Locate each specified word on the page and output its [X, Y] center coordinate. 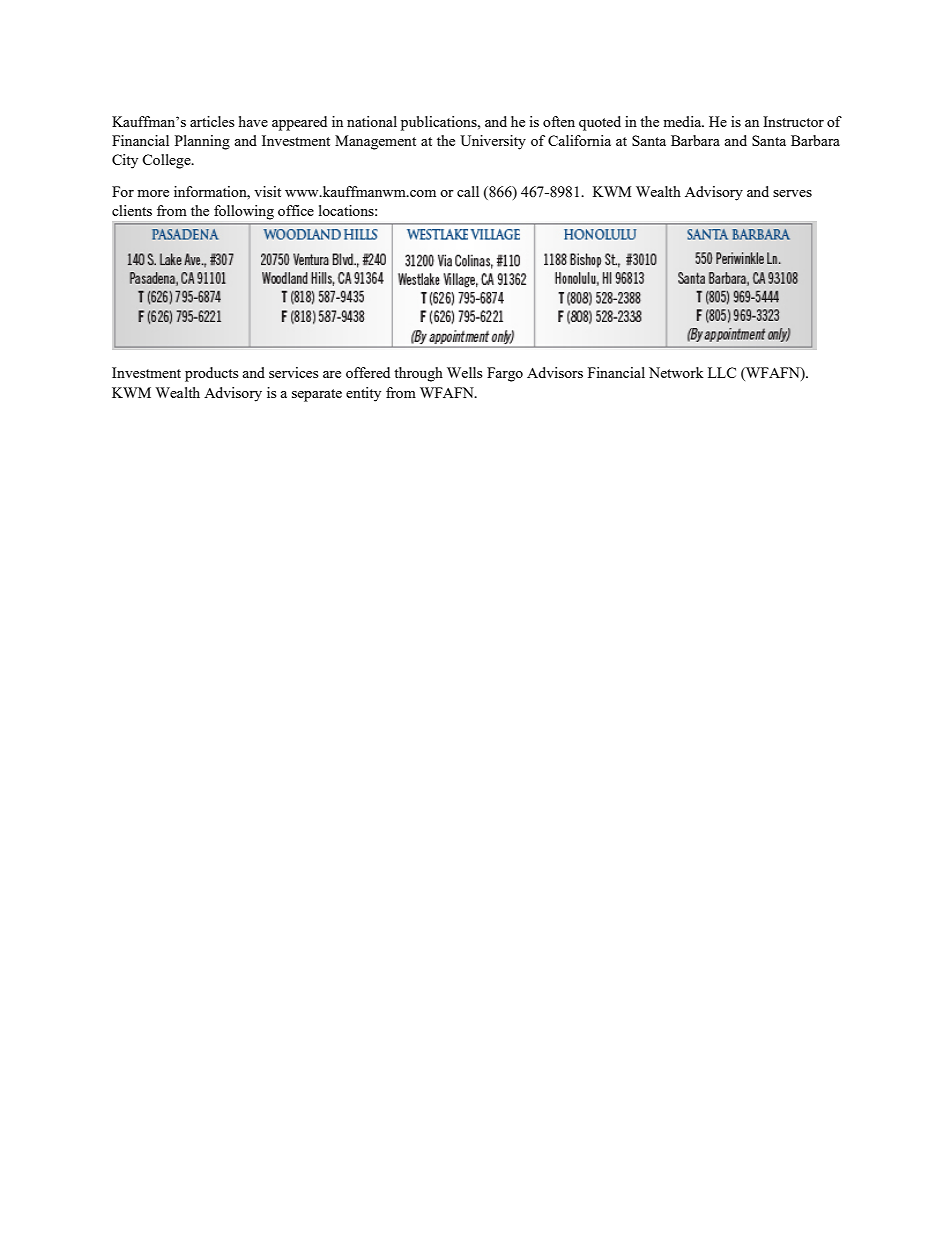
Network [676, 372]
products [211, 374]
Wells [464, 372]
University [493, 142]
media [683, 121]
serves [792, 193]
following [244, 212]
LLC [722, 372]
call [468, 191]
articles [212, 121]
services [293, 372]
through [418, 374]
